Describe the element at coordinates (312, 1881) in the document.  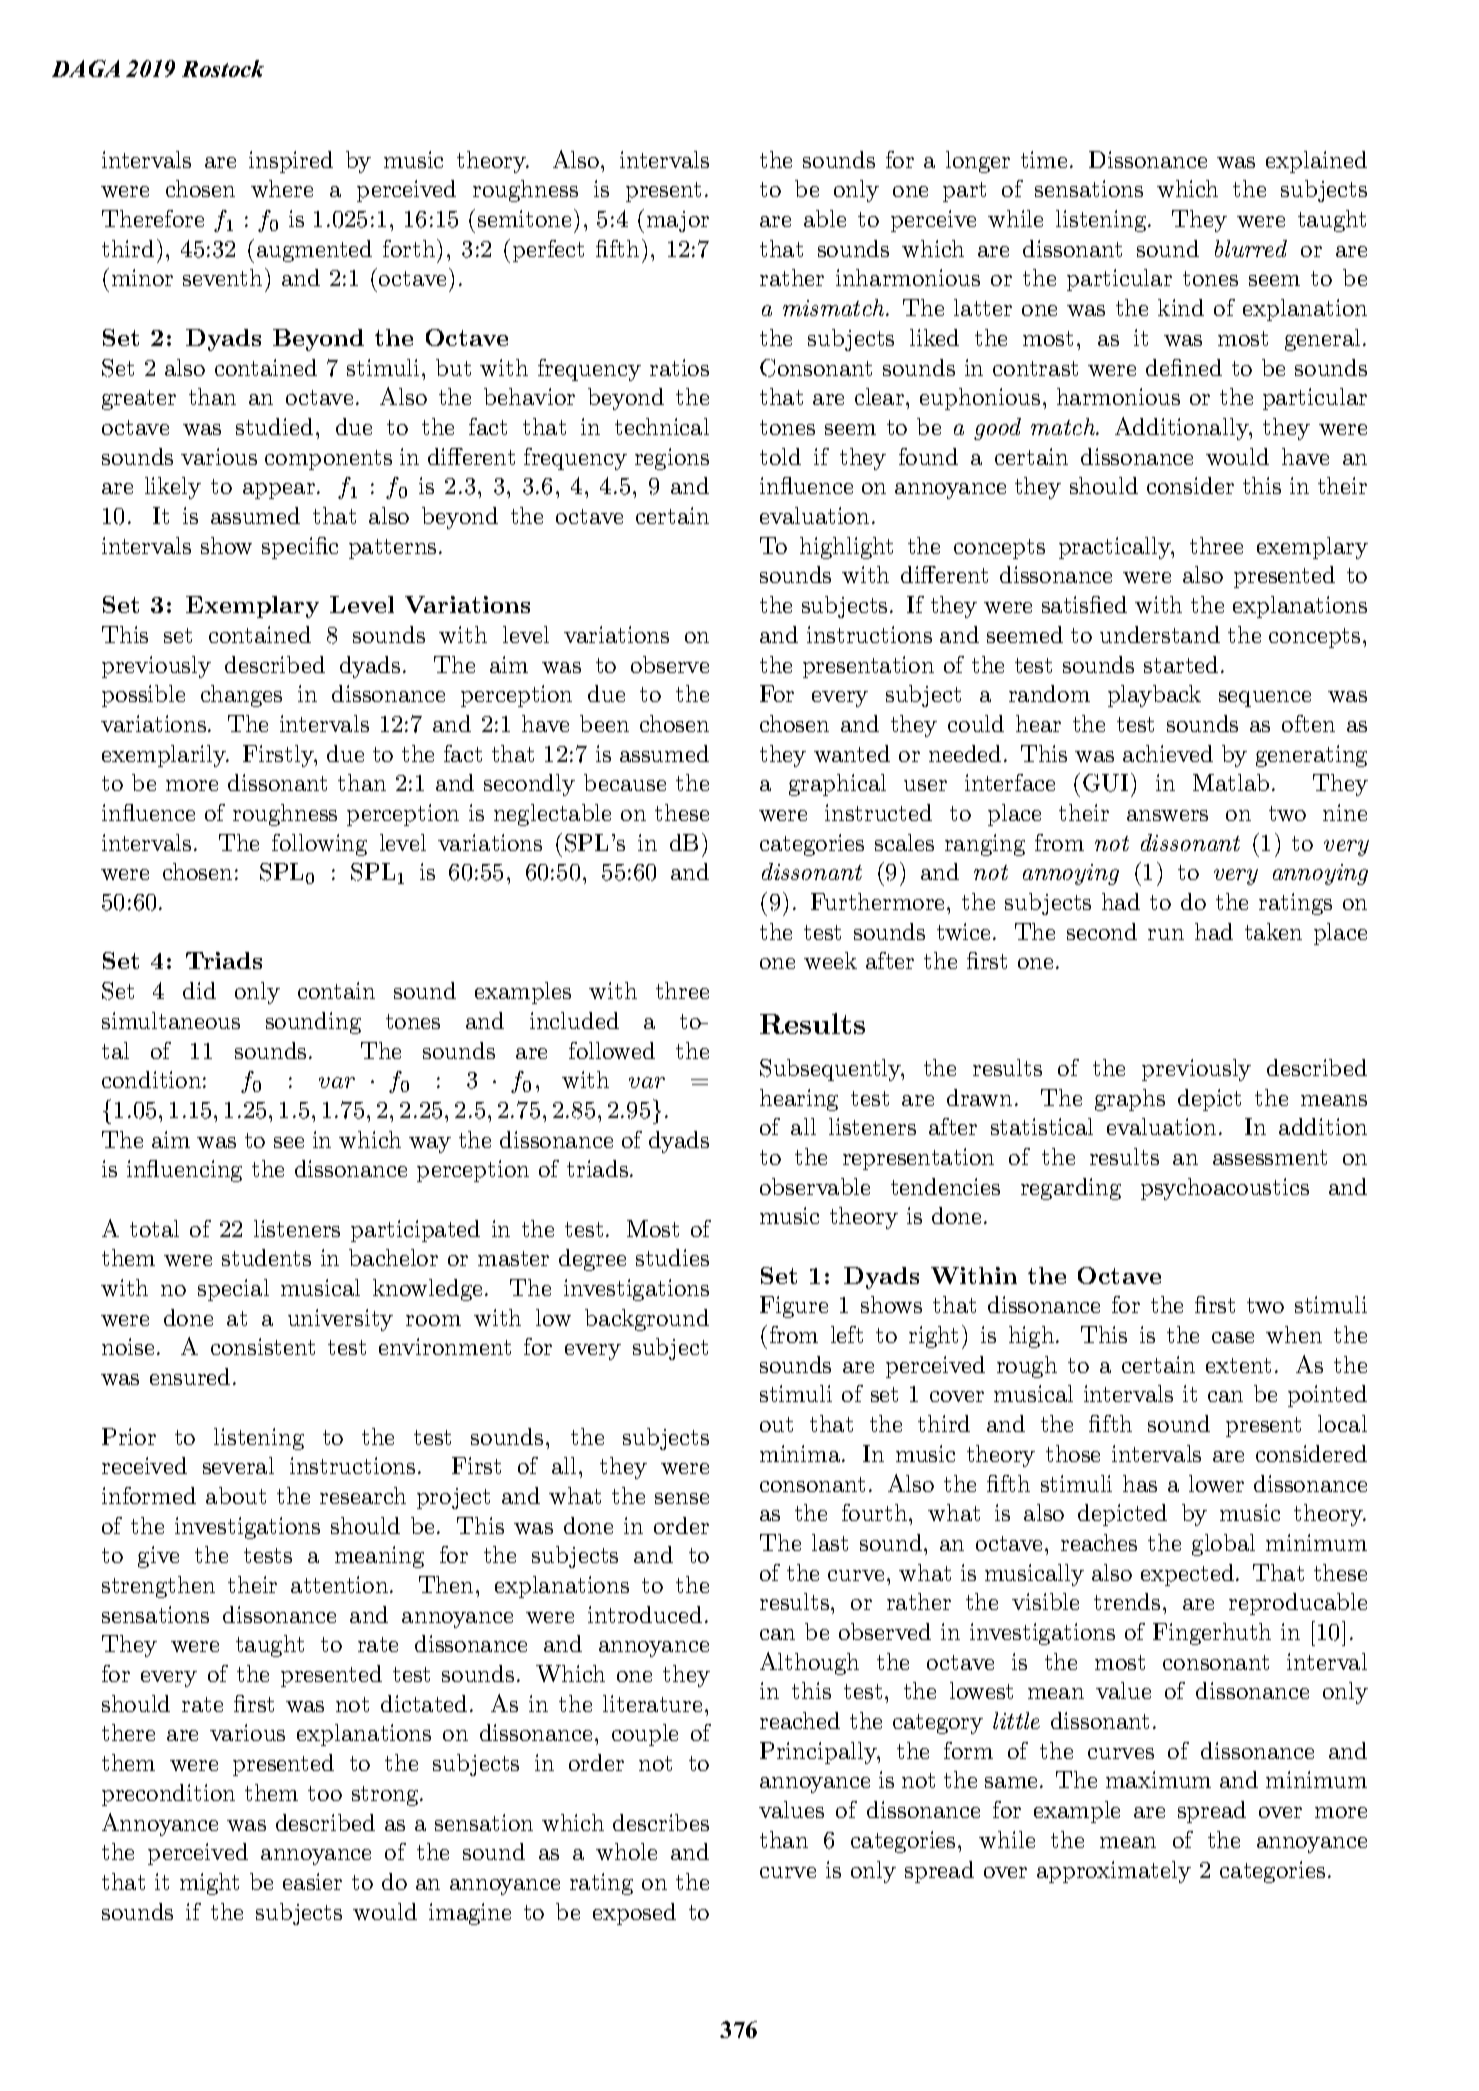
I see `easier` at that location.
